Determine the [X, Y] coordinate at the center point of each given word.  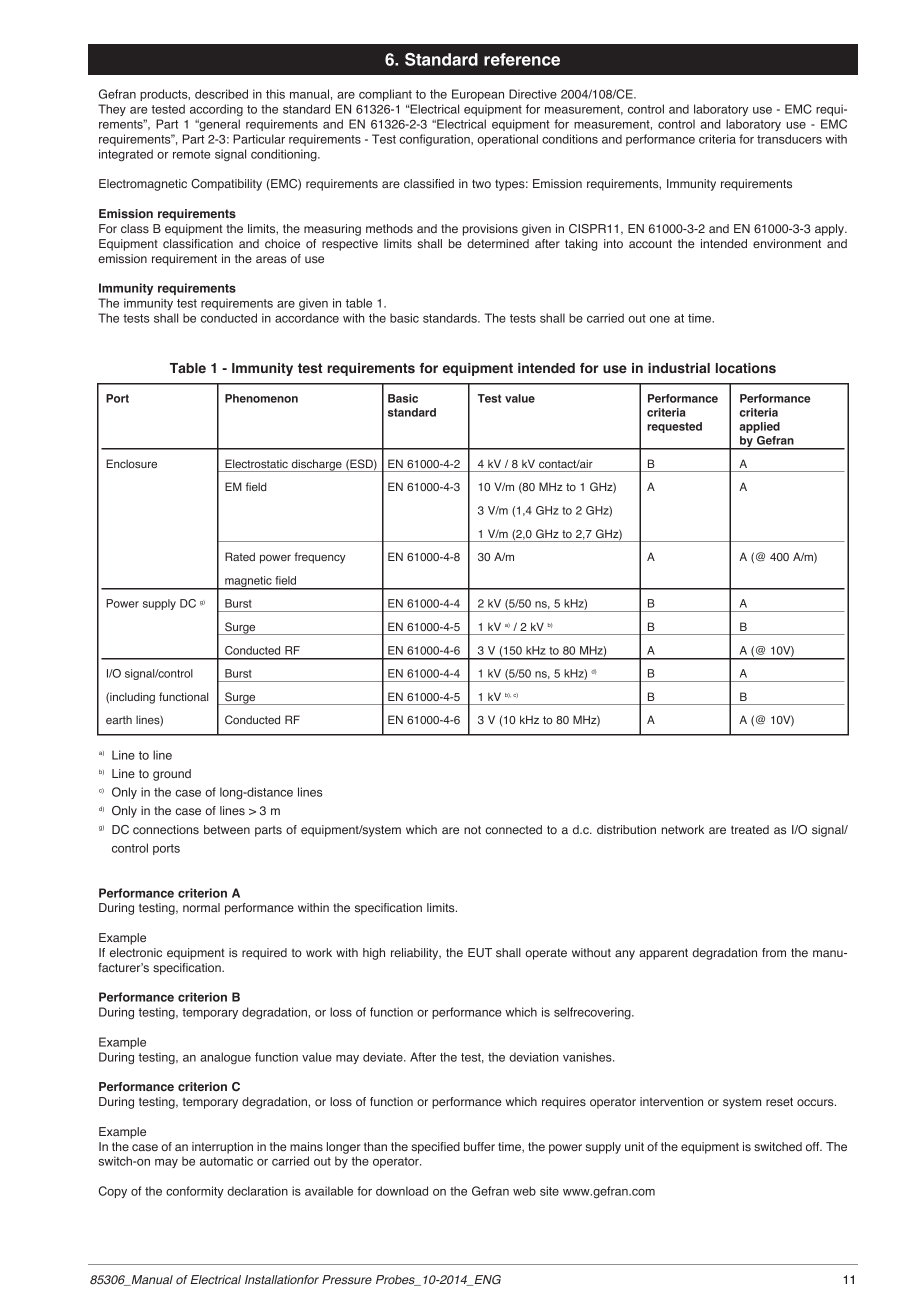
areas [271, 260]
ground [172, 775]
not [472, 829]
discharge [316, 465]
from [774, 952]
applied [759, 427]
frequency [320, 558]
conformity [195, 1192]
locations [746, 368]
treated [750, 829]
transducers [789, 139]
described [221, 94]
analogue [225, 1058]
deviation [534, 1057]
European [478, 95]
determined [498, 243]
